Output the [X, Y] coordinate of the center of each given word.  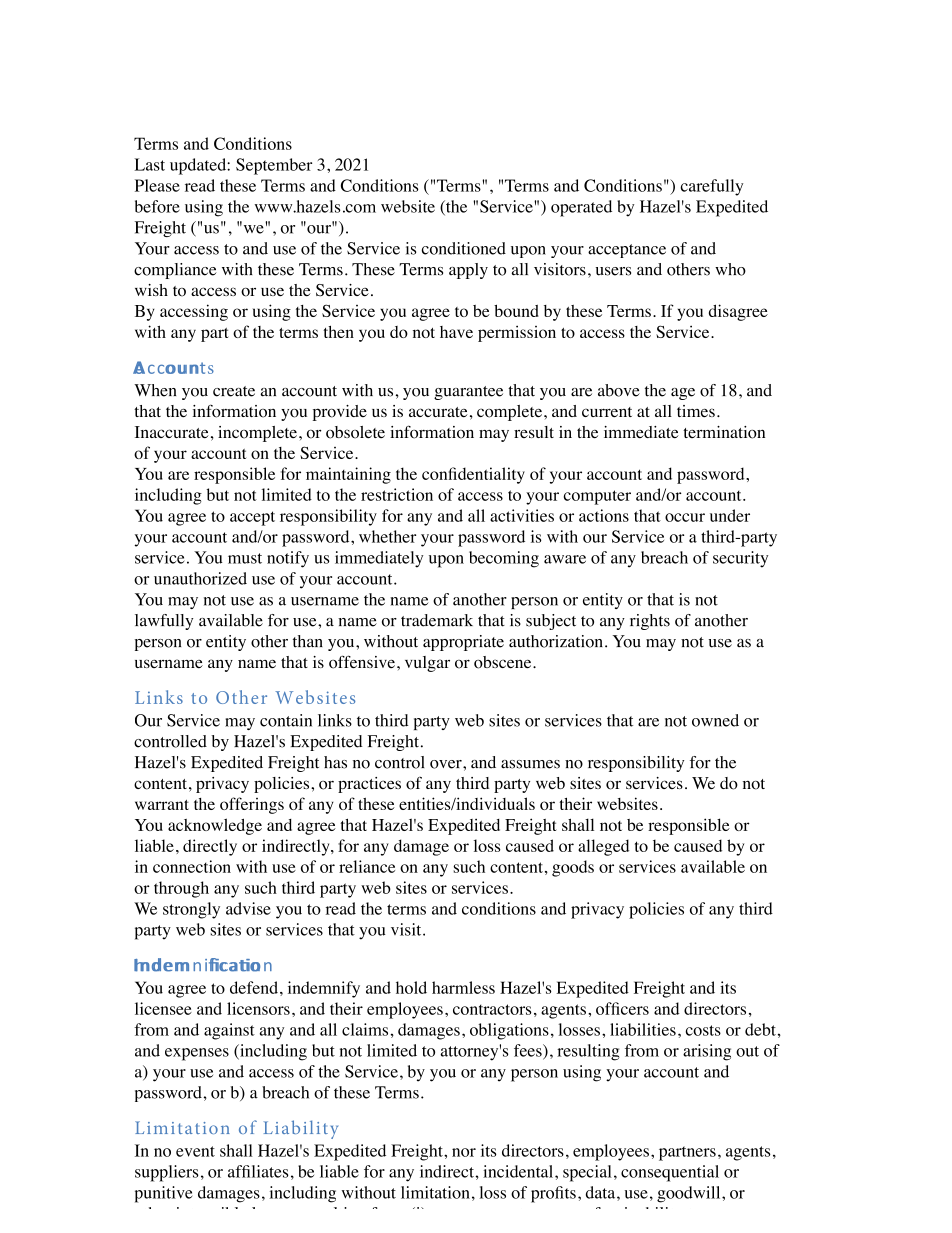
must [245, 558]
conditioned [463, 248]
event [195, 1151]
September [274, 166]
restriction [397, 494]
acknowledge [215, 826]
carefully [712, 187]
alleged [603, 847]
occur [685, 517]
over [447, 764]
